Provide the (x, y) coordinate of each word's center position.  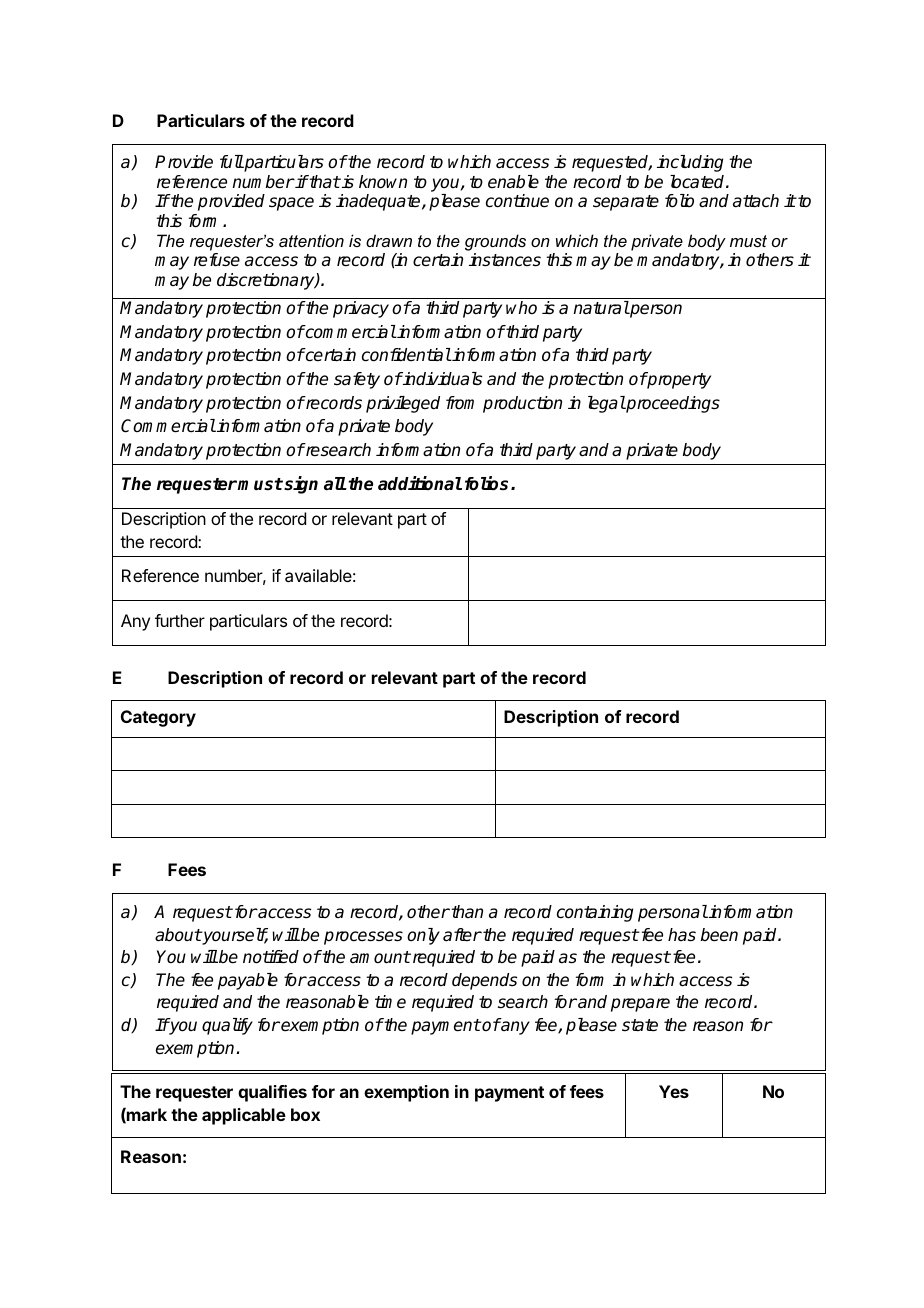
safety (357, 380)
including (690, 163)
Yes (674, 1091)
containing (595, 913)
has (682, 935)
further (180, 620)
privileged (403, 404)
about (178, 935)
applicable (244, 1116)
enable (513, 182)
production (522, 404)
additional (420, 483)
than (467, 911)
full (232, 161)
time (390, 1001)
